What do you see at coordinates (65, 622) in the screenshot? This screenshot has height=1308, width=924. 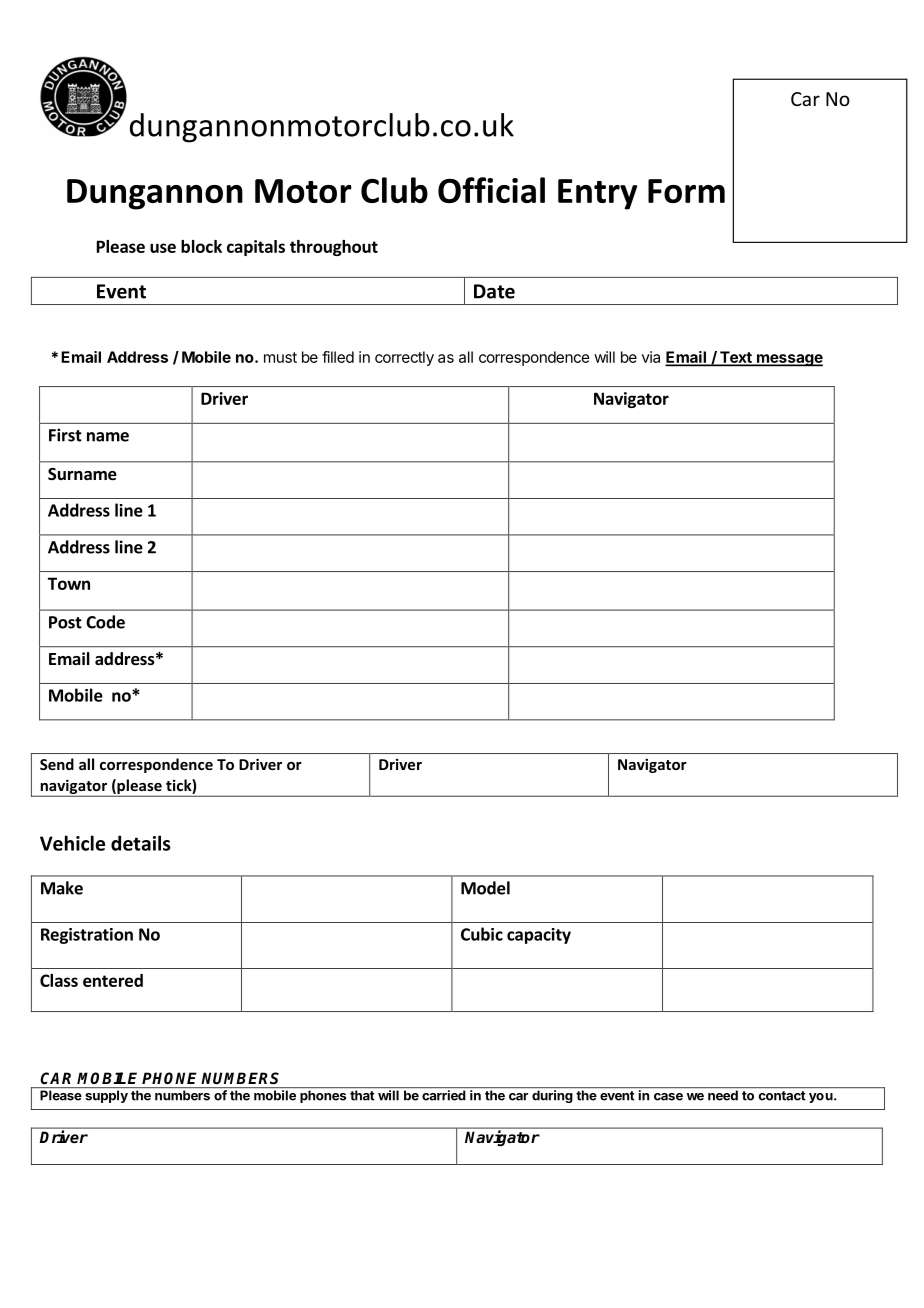 I see `Post` at bounding box center [65, 622].
